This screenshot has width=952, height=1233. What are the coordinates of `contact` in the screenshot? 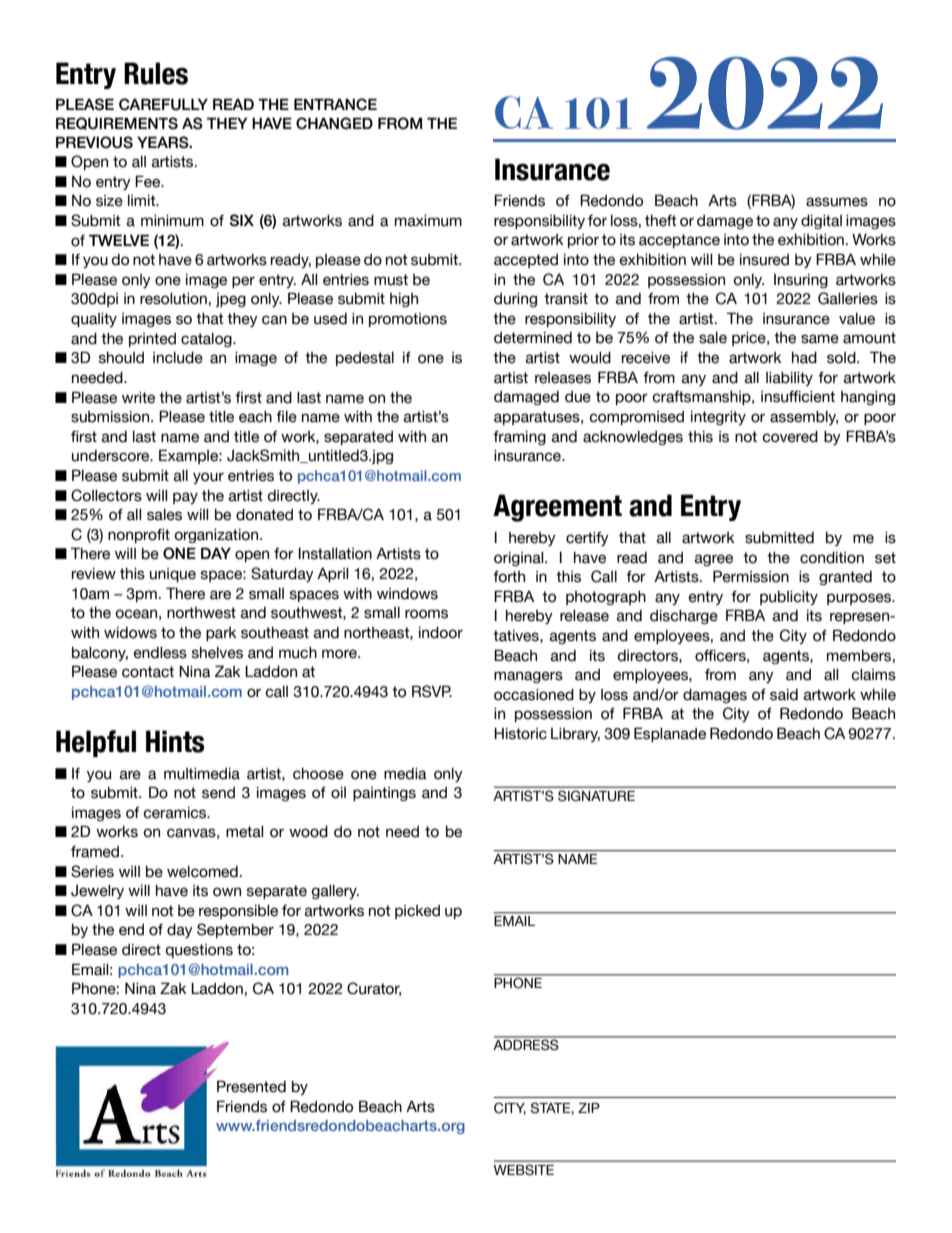 It's located at (148, 672).
